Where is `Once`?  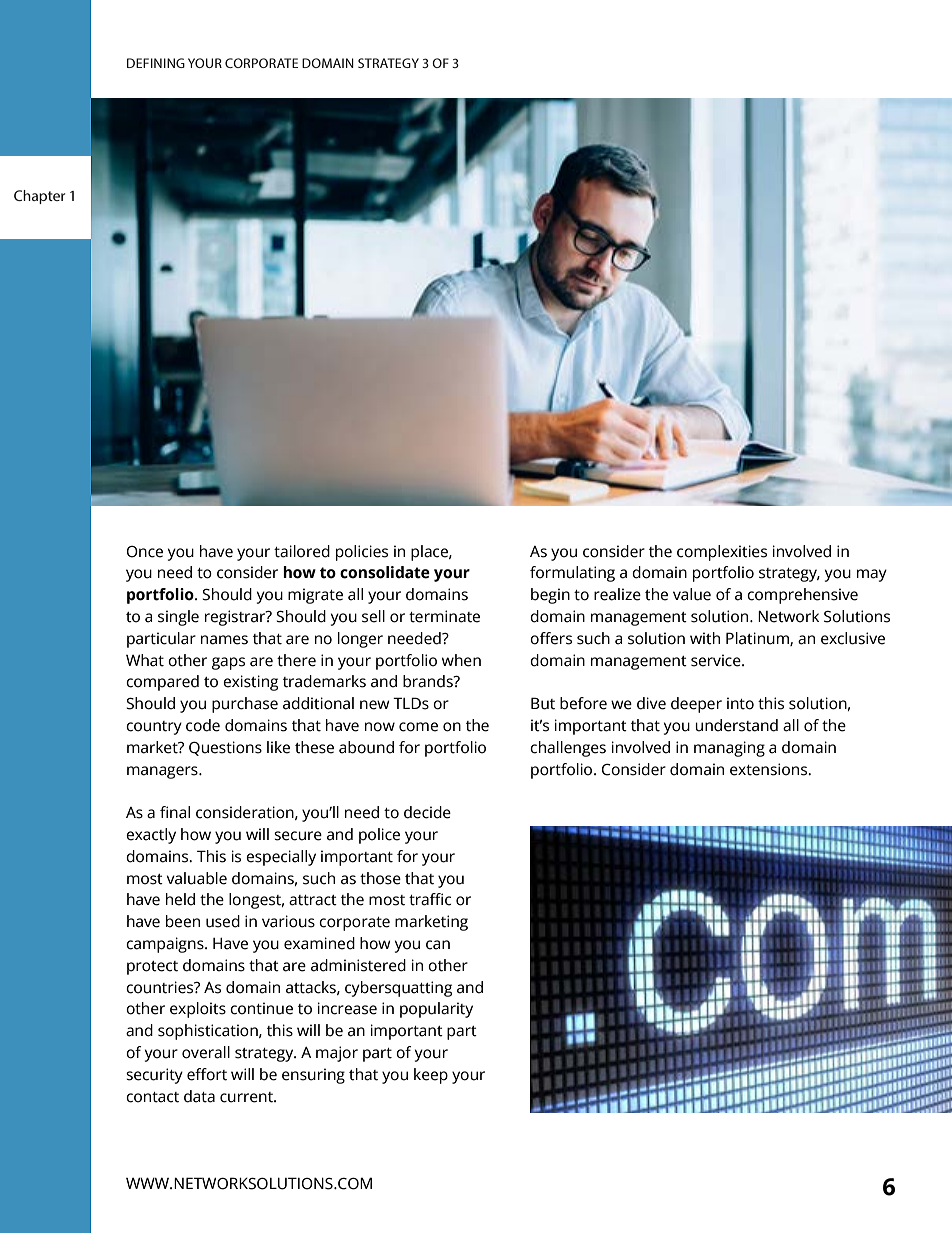
Once is located at coordinates (145, 552).
